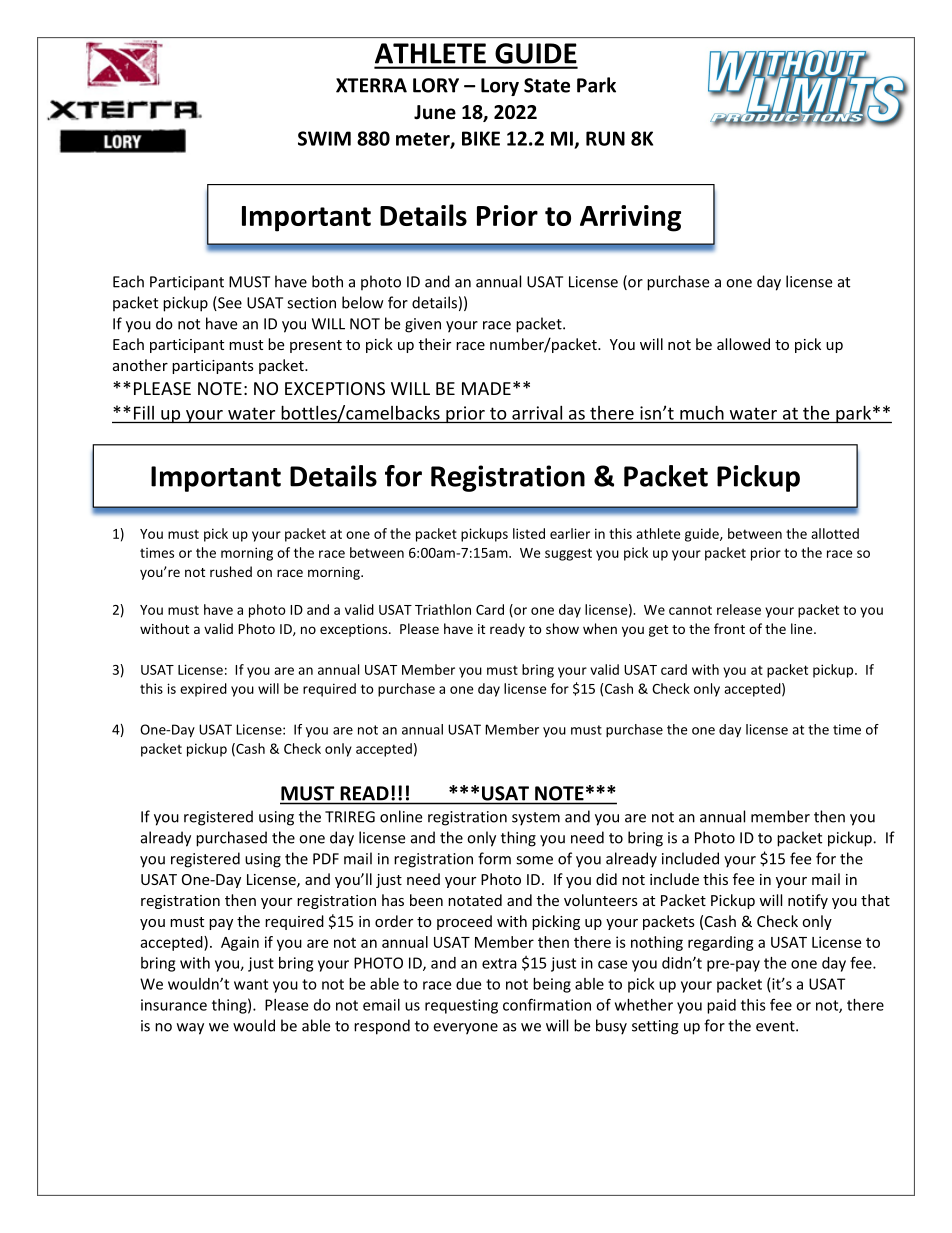  I want to click on want, so click(251, 984).
